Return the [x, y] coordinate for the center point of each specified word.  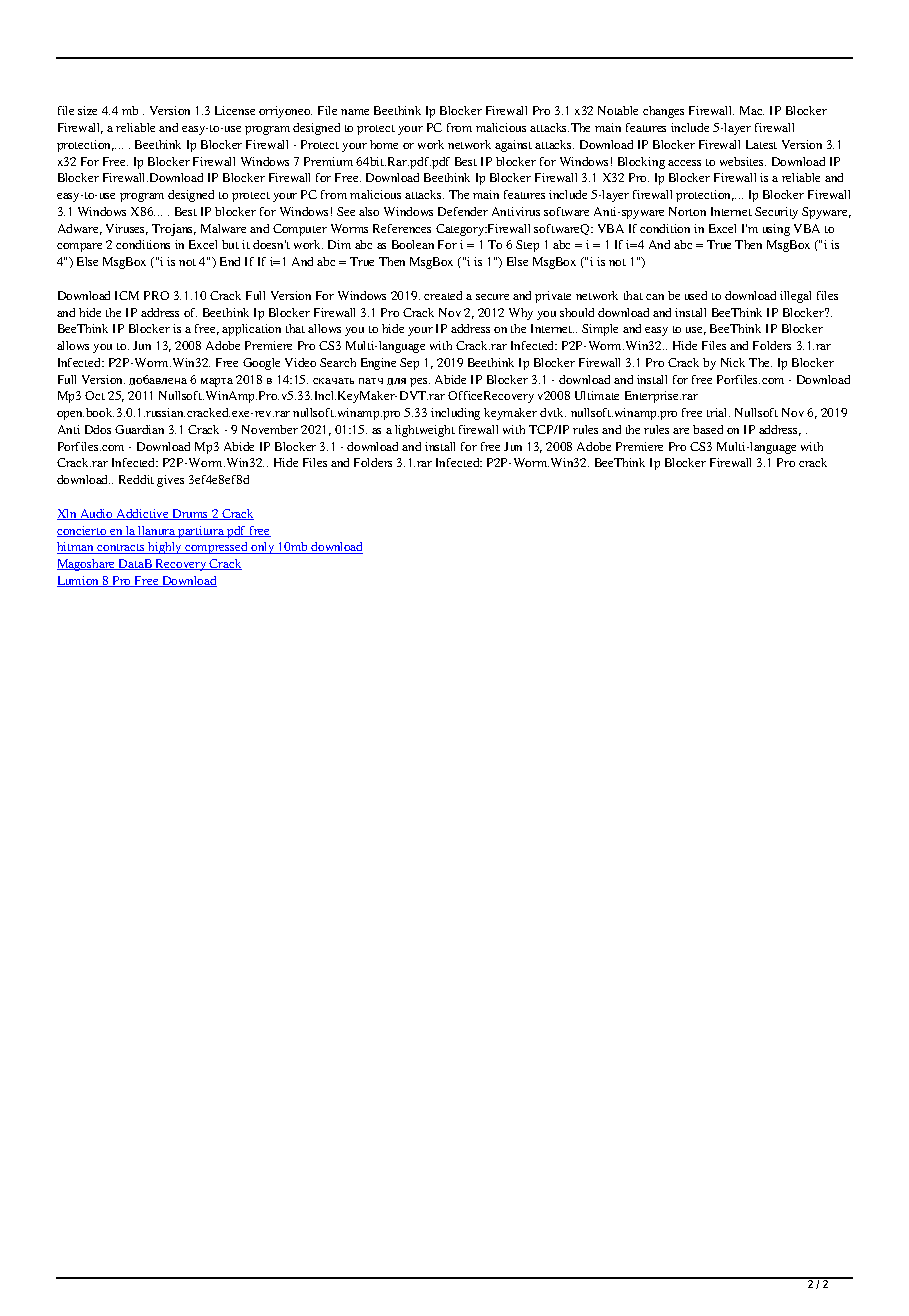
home [384, 144]
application [251, 330]
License [235, 110]
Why [521, 314]
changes [663, 112]
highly [165, 548]
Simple [600, 330]
